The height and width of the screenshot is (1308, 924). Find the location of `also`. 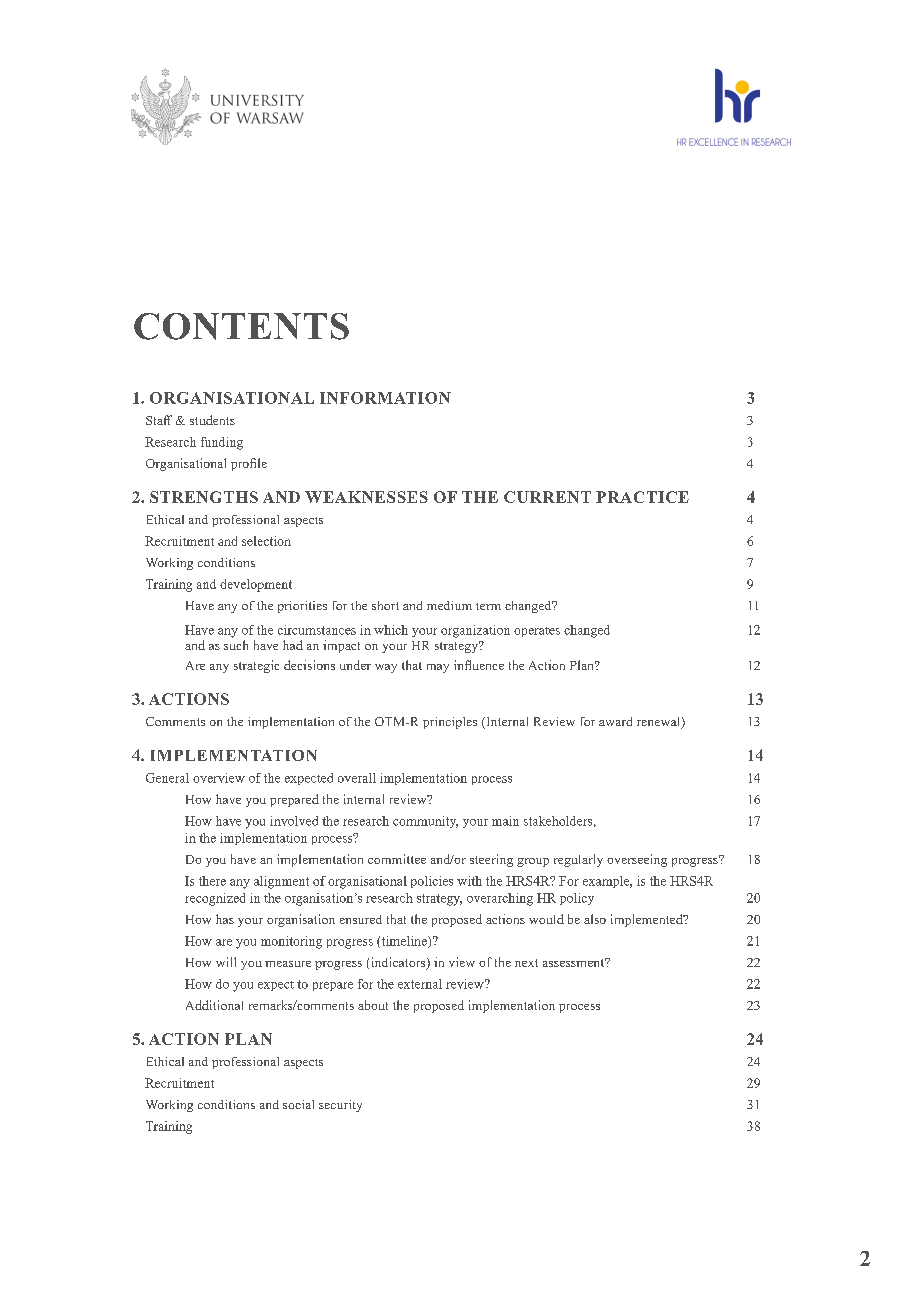

also is located at coordinates (595, 919).
